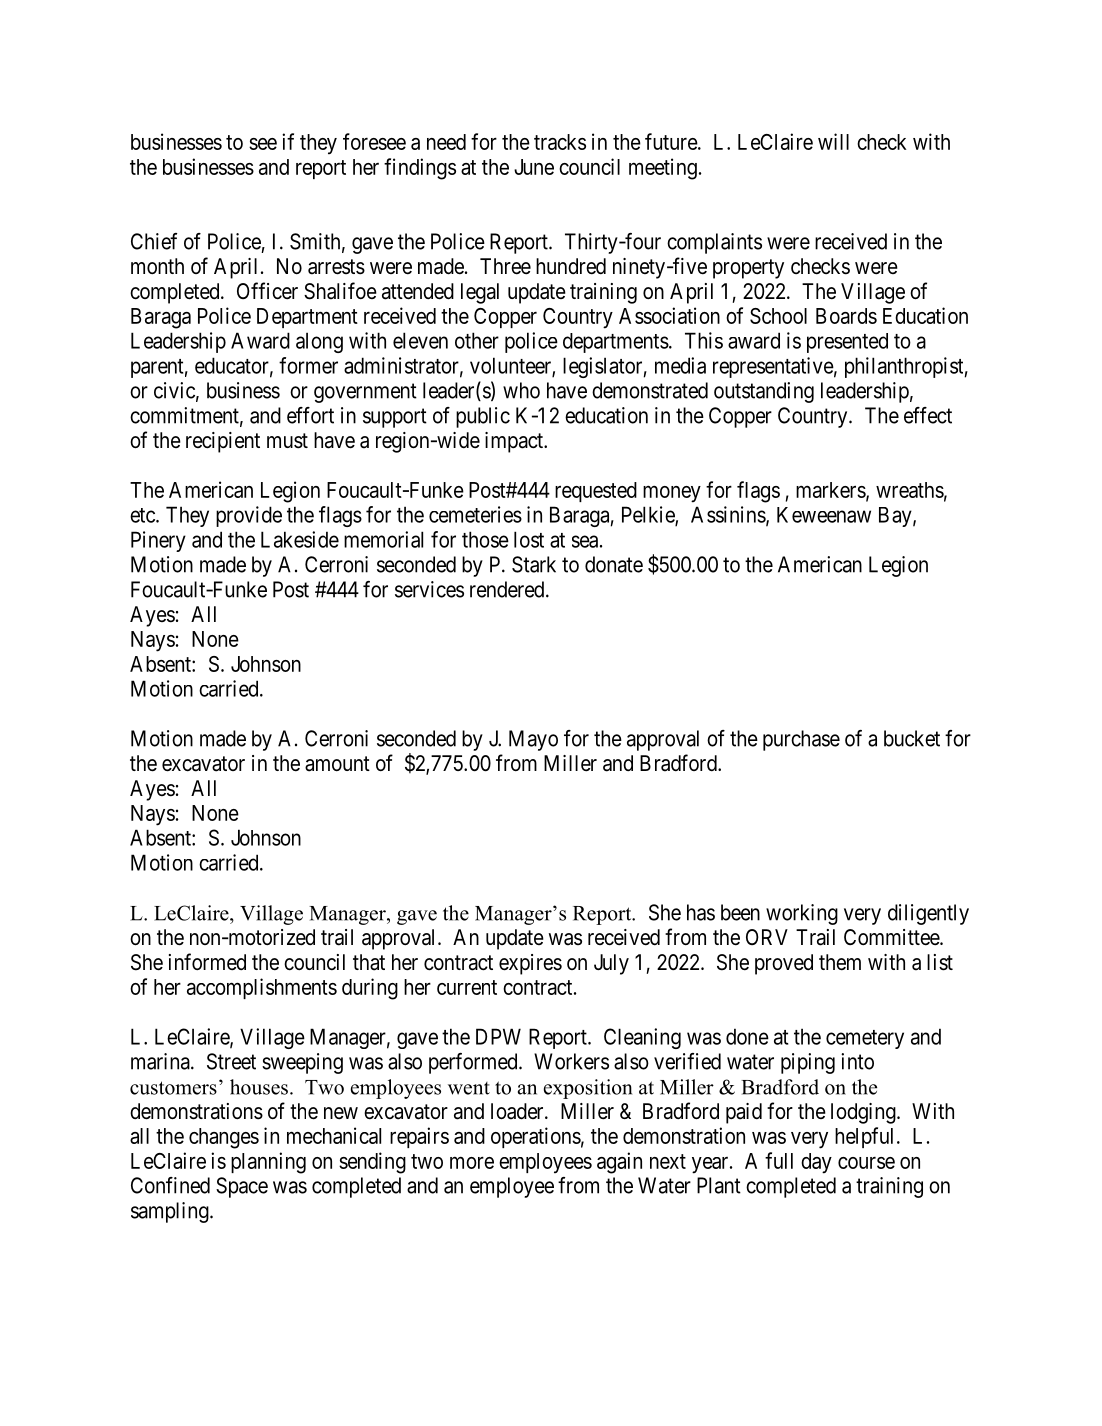 This screenshot has width=1102, height=1426. What do you see at coordinates (154, 241) in the screenshot?
I see `Chief` at bounding box center [154, 241].
